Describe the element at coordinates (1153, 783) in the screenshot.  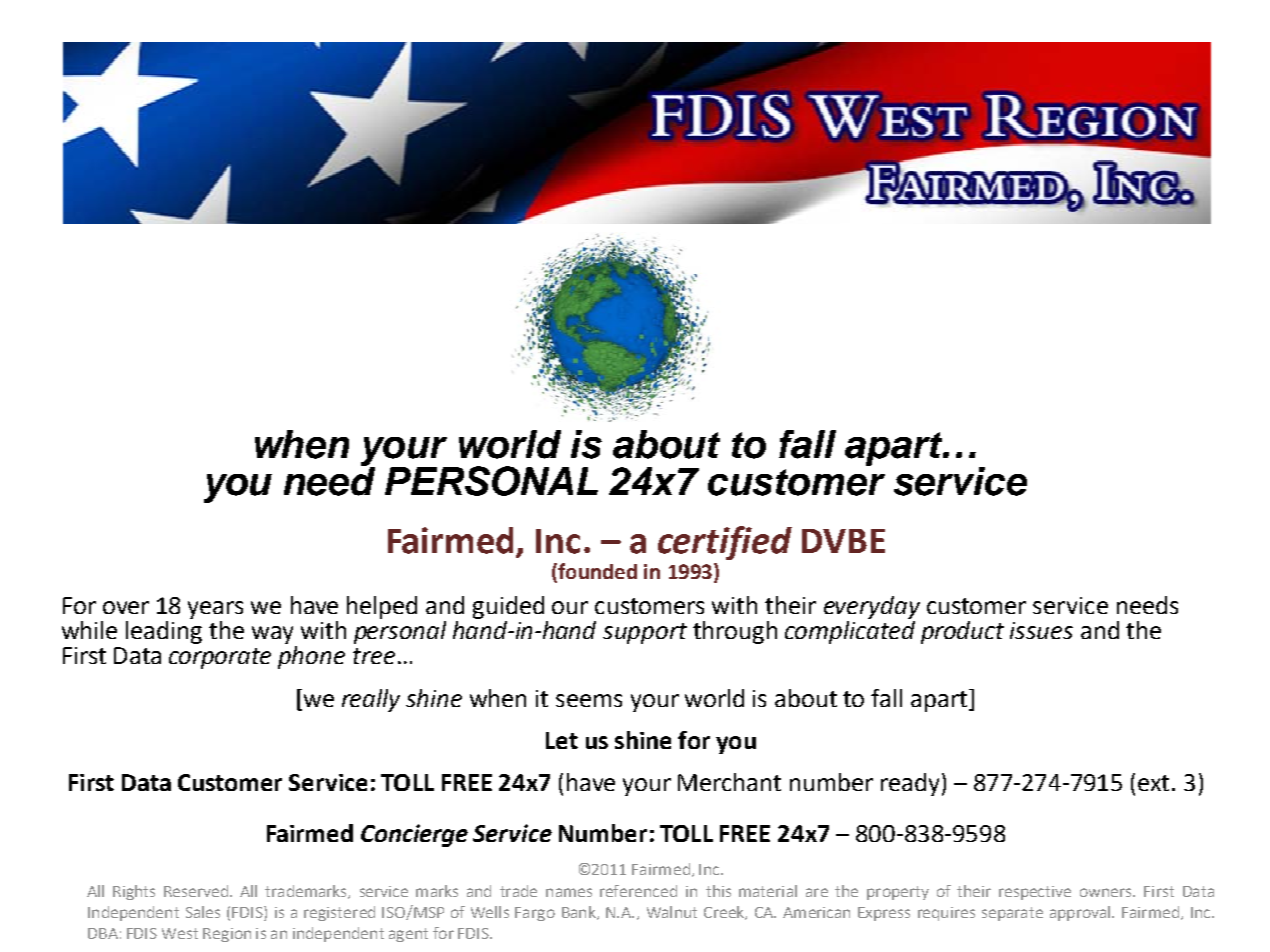
I see `ext` at that location.
